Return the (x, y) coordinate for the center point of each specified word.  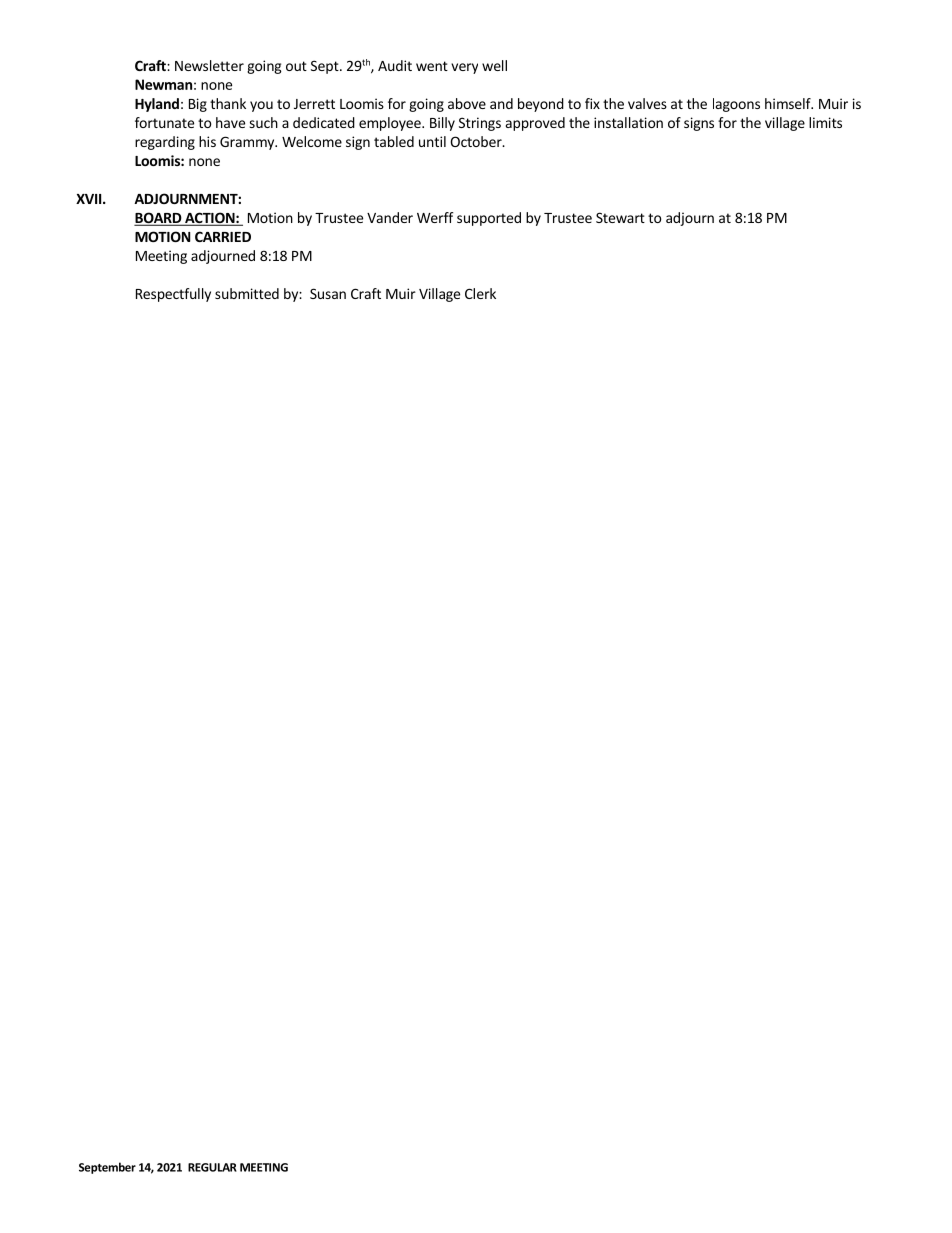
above (467, 103)
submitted (247, 293)
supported (489, 219)
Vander (390, 217)
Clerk (480, 293)
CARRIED (223, 236)
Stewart (620, 217)
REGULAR (212, 1167)
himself (789, 103)
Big (198, 105)
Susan (328, 293)
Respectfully (173, 295)
